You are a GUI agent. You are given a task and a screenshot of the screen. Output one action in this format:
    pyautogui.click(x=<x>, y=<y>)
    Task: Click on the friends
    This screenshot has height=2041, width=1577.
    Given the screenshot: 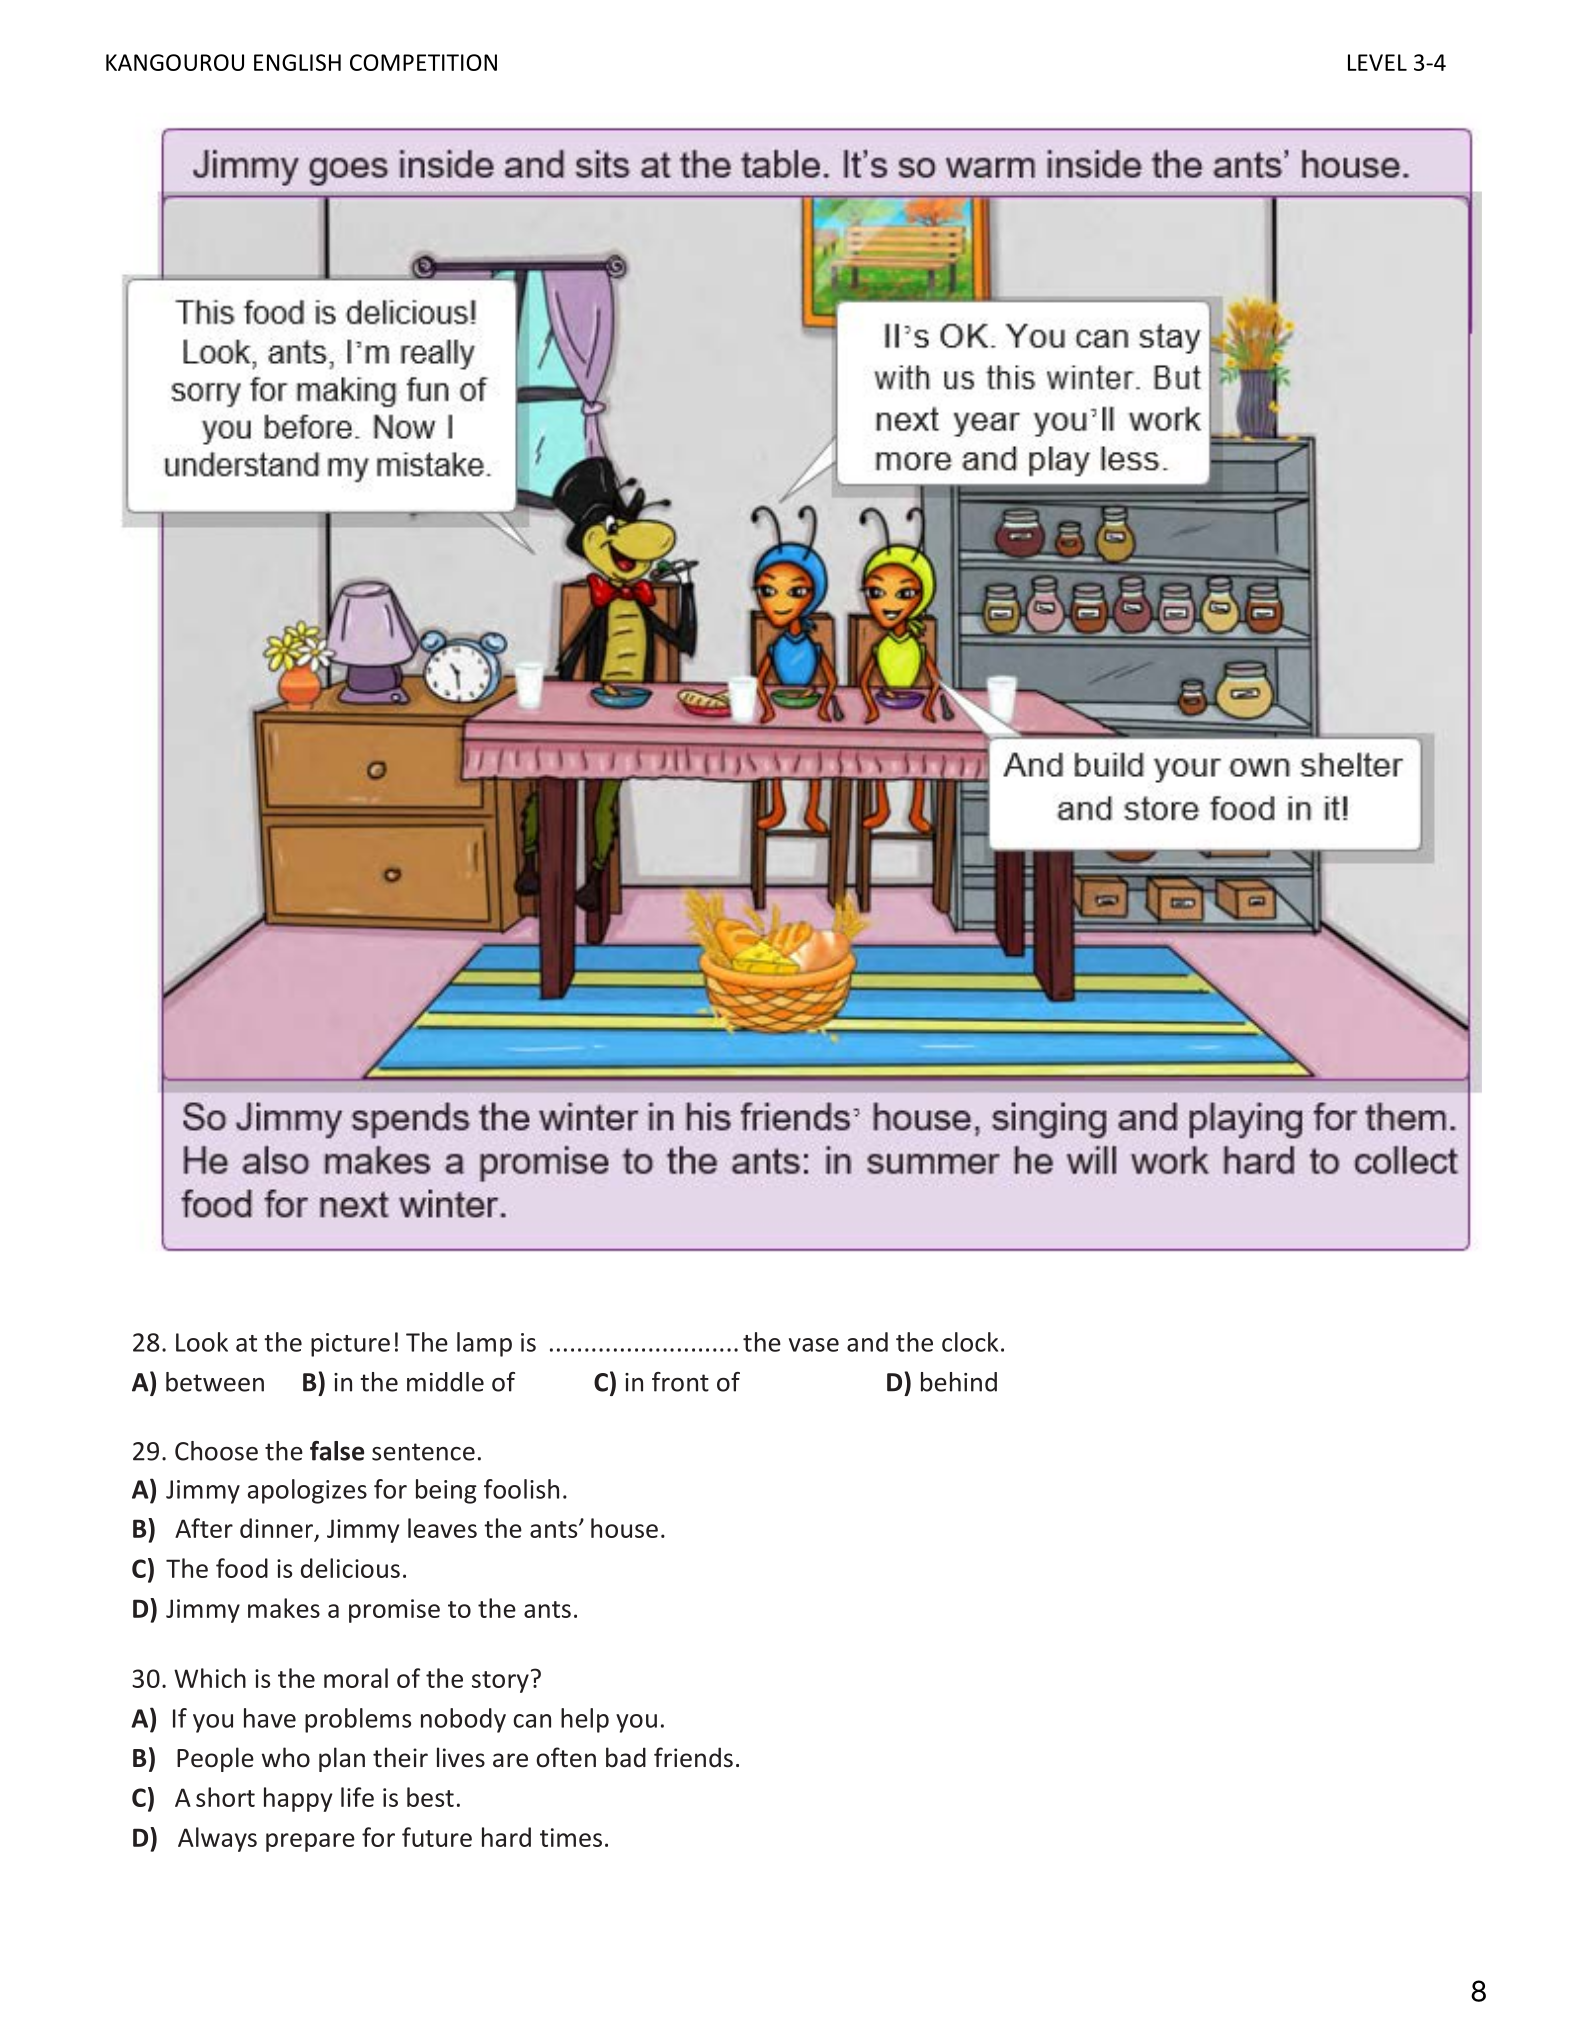 What is the action you would take?
    pyautogui.click(x=693, y=1757)
